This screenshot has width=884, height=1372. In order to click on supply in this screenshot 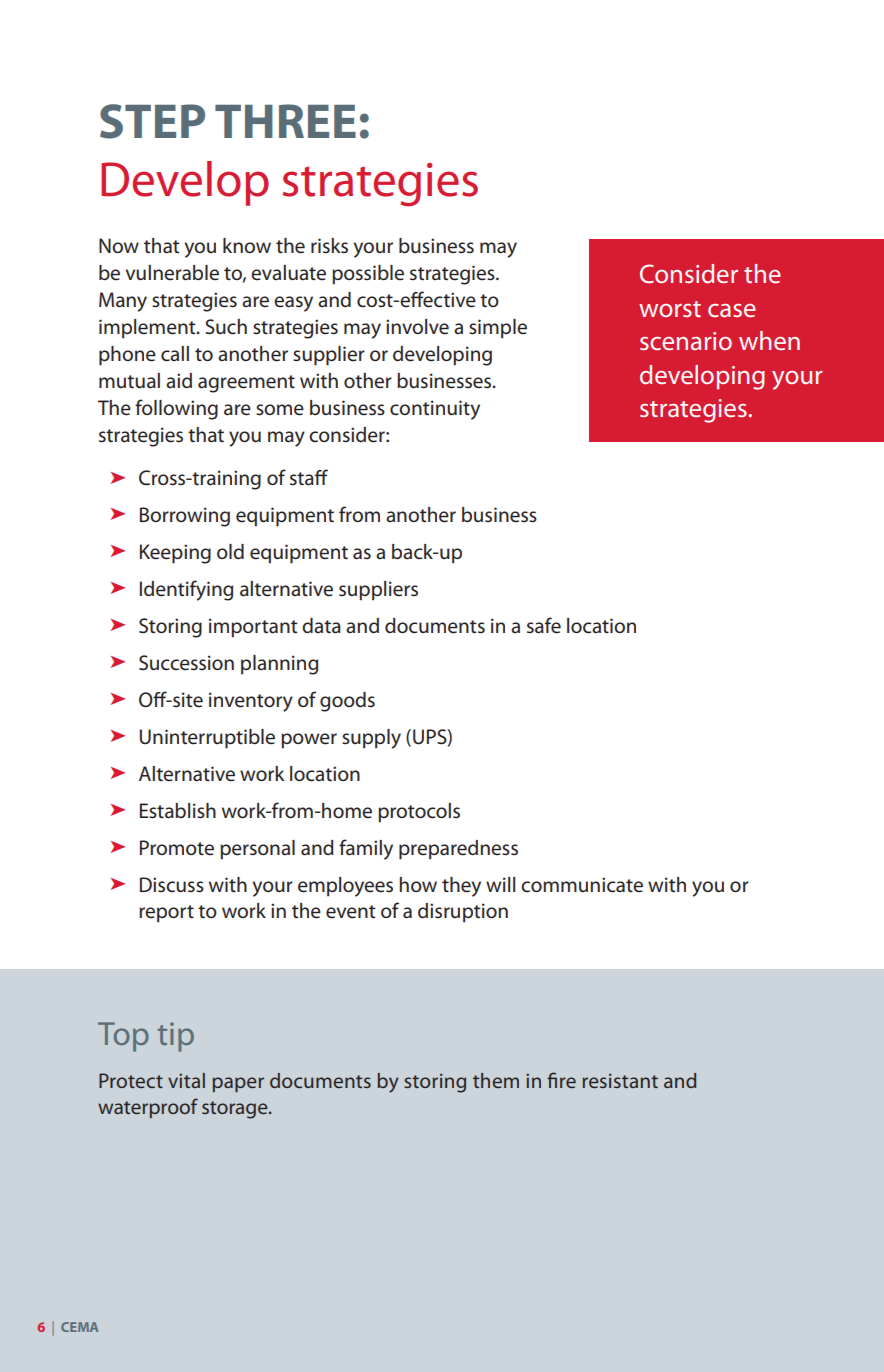, I will do `click(371, 739)`.
